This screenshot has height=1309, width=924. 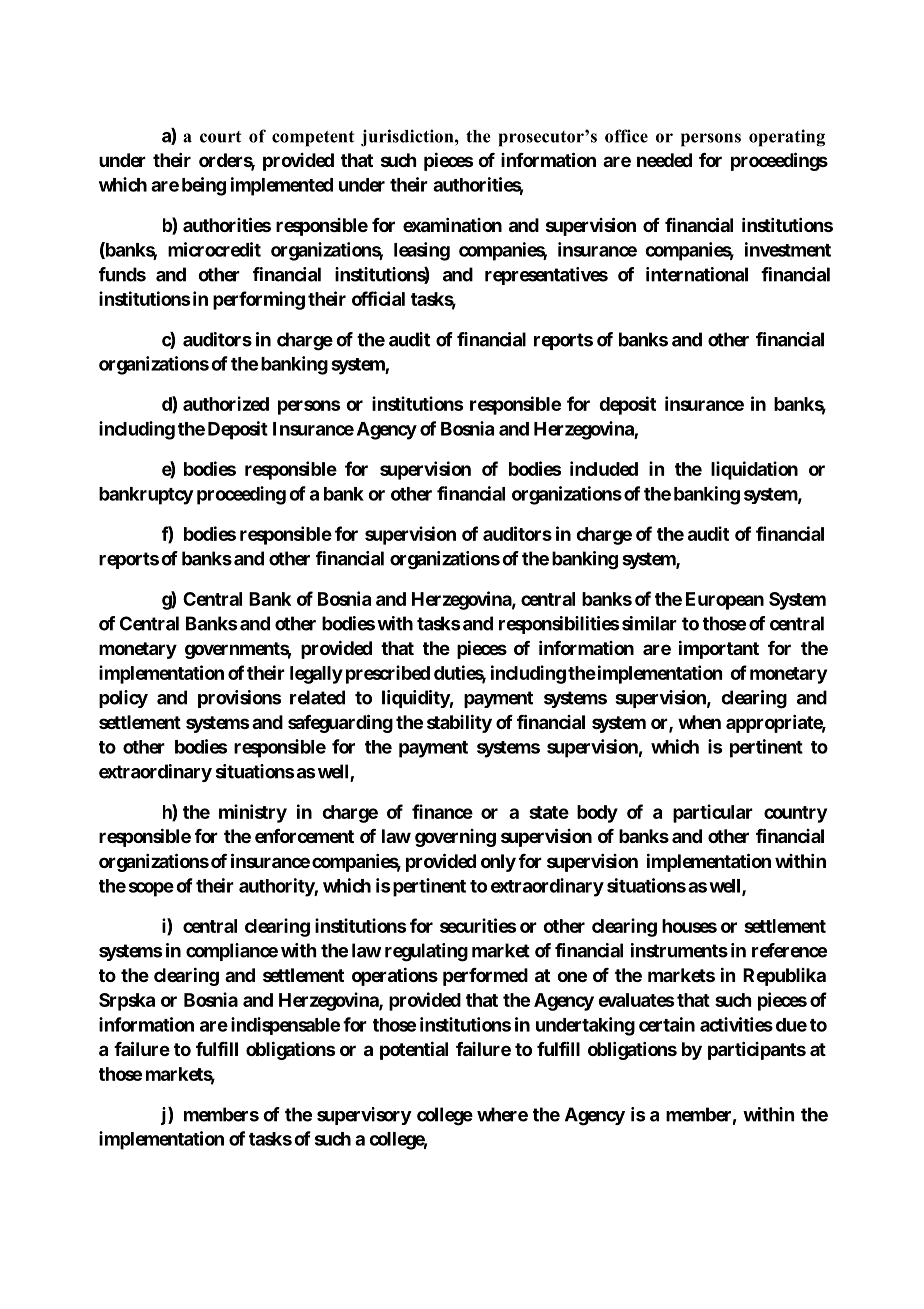 I want to click on stability, so click(x=459, y=723).
